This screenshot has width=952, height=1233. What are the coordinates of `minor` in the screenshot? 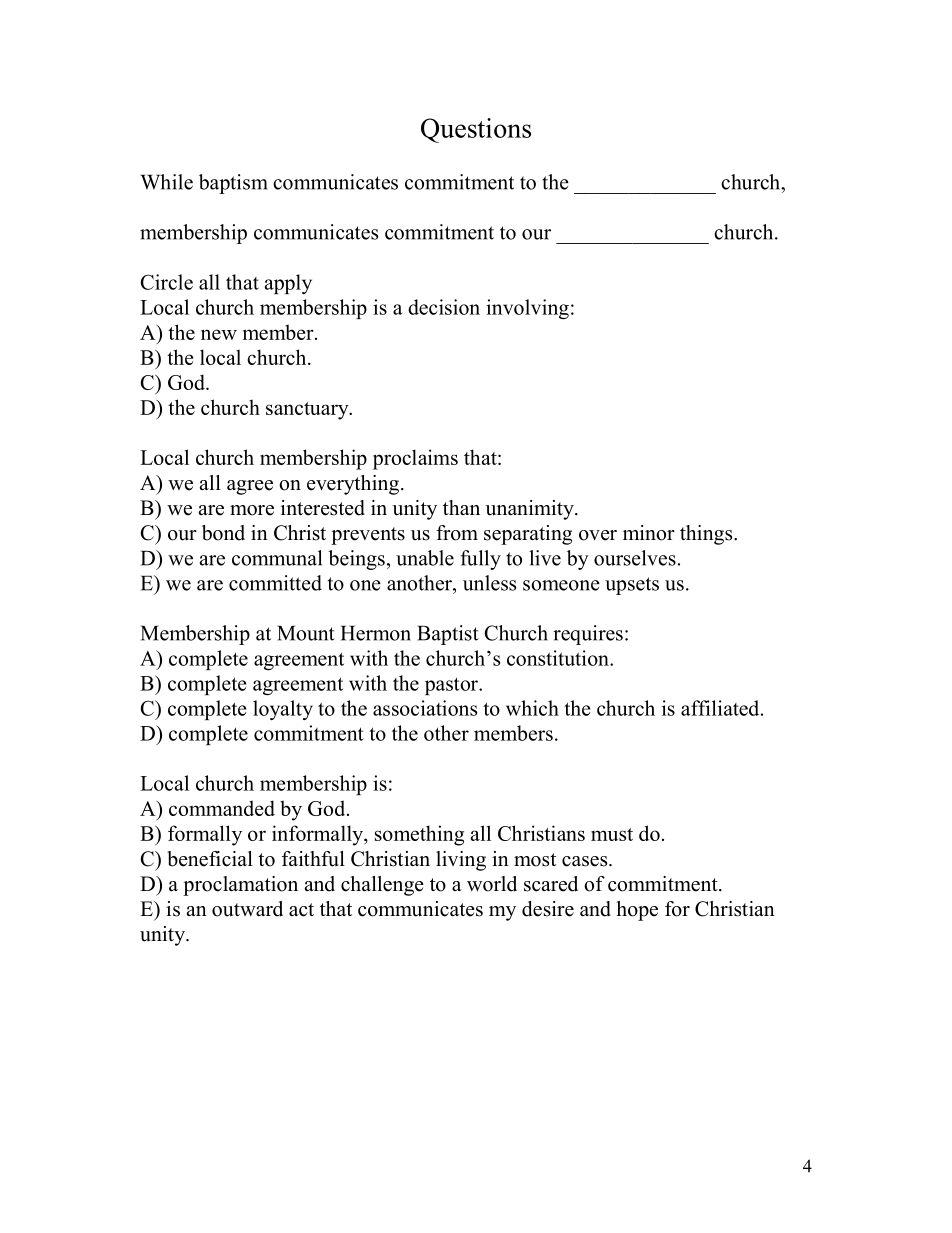 It's located at (649, 533).
